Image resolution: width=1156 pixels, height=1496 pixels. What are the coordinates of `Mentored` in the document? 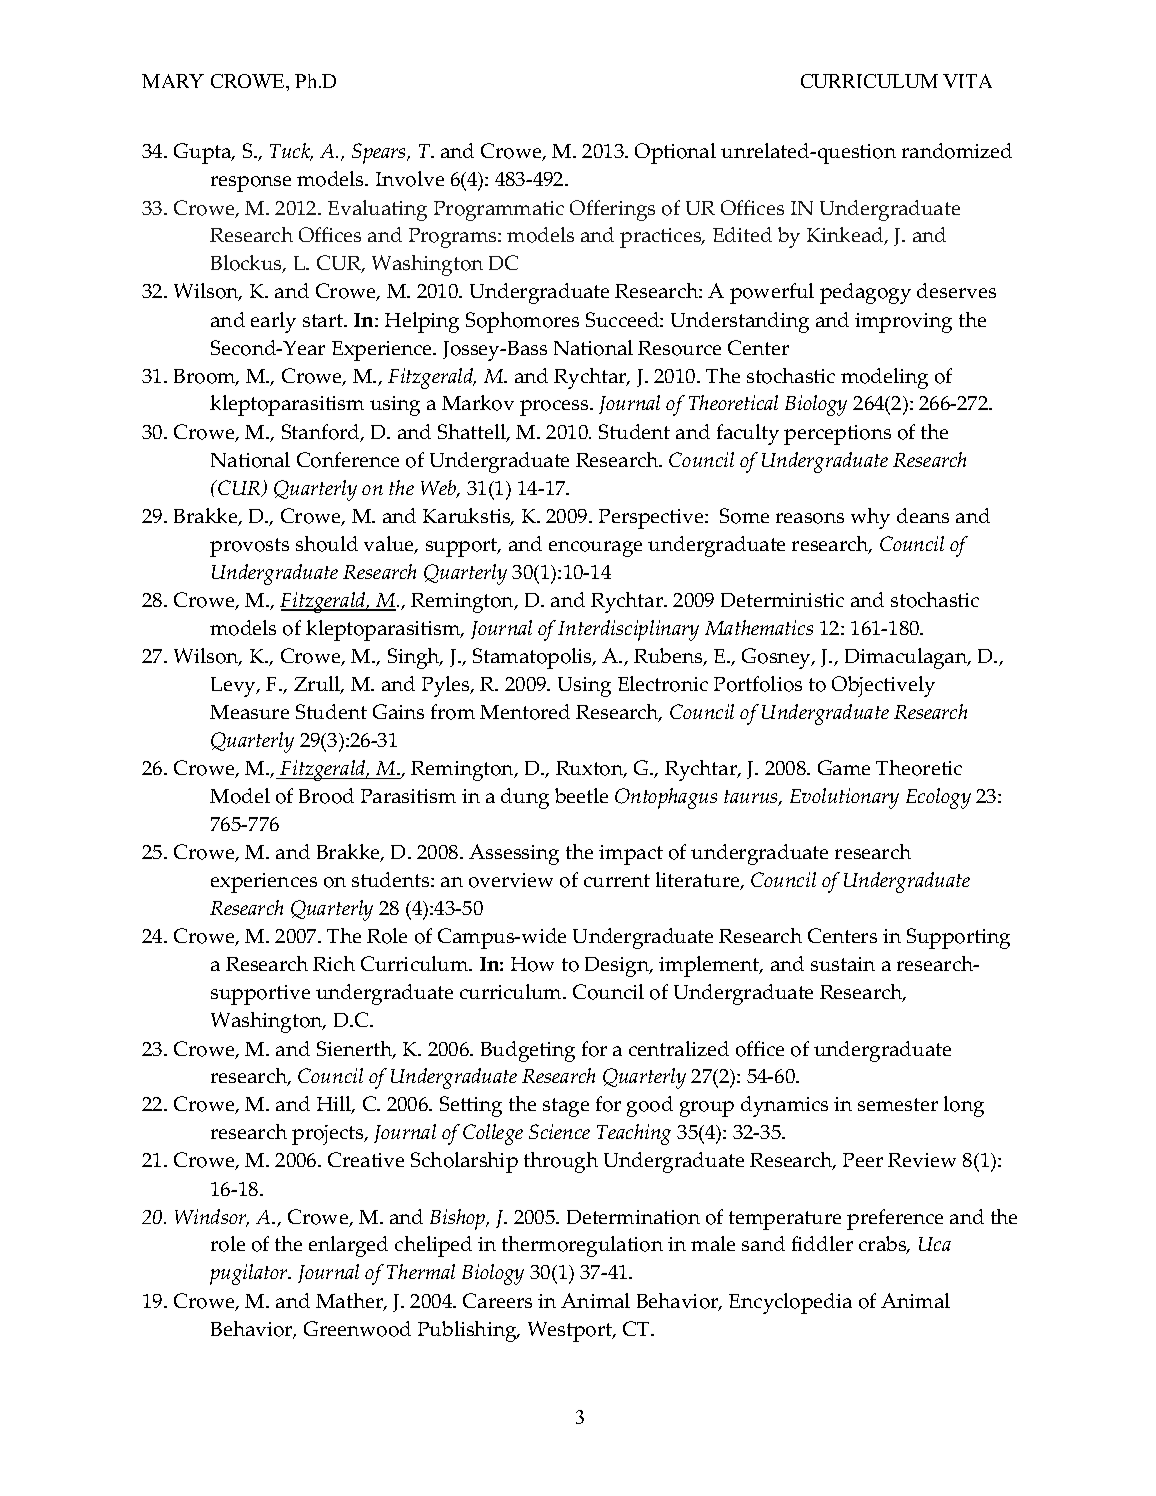 It's located at (525, 712).
